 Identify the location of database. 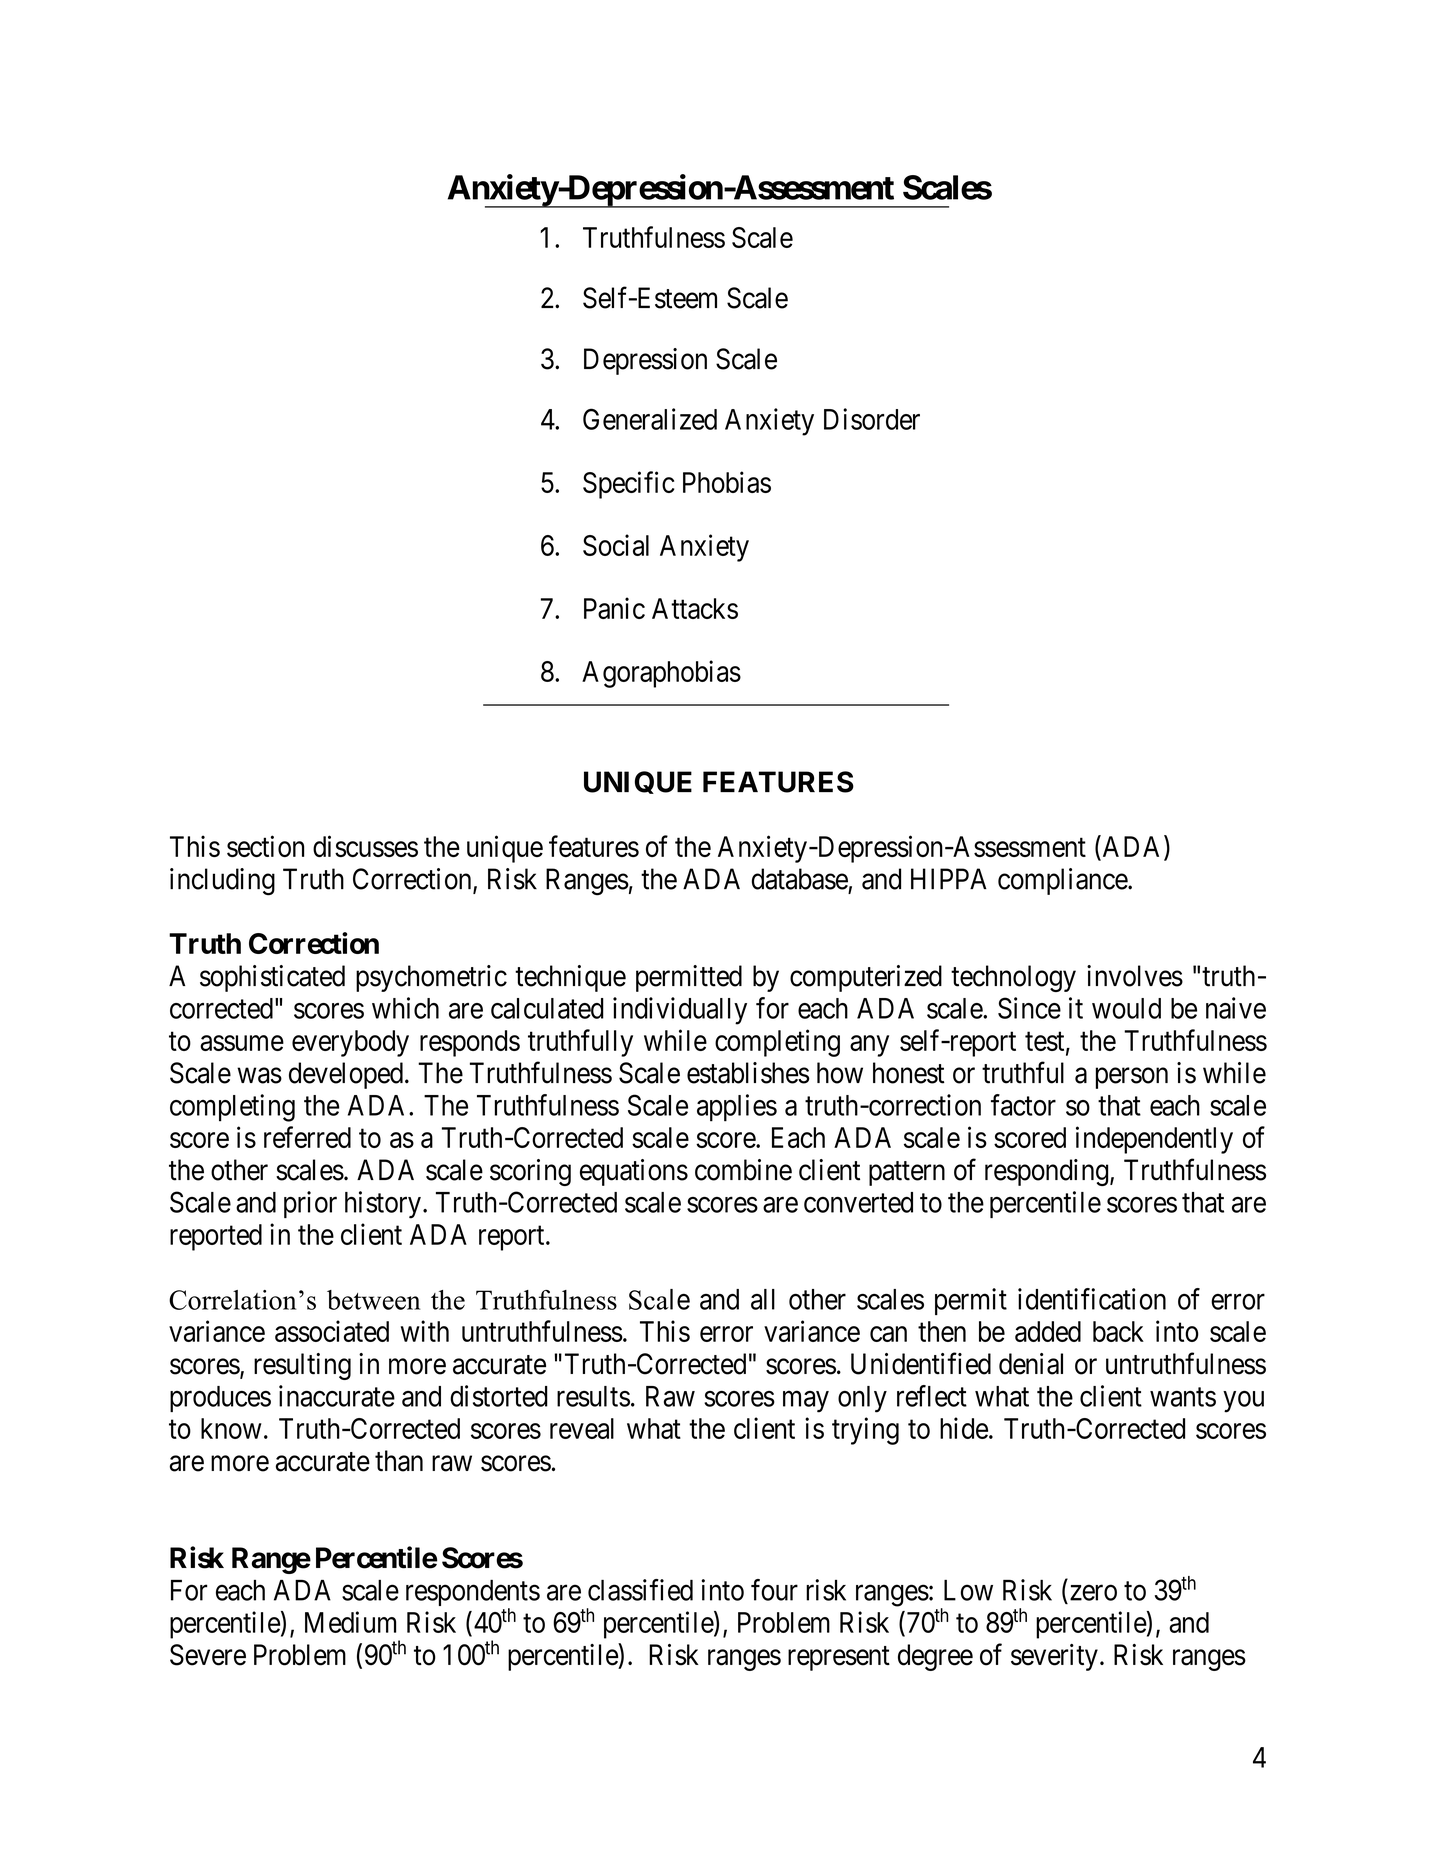
(800, 879).
